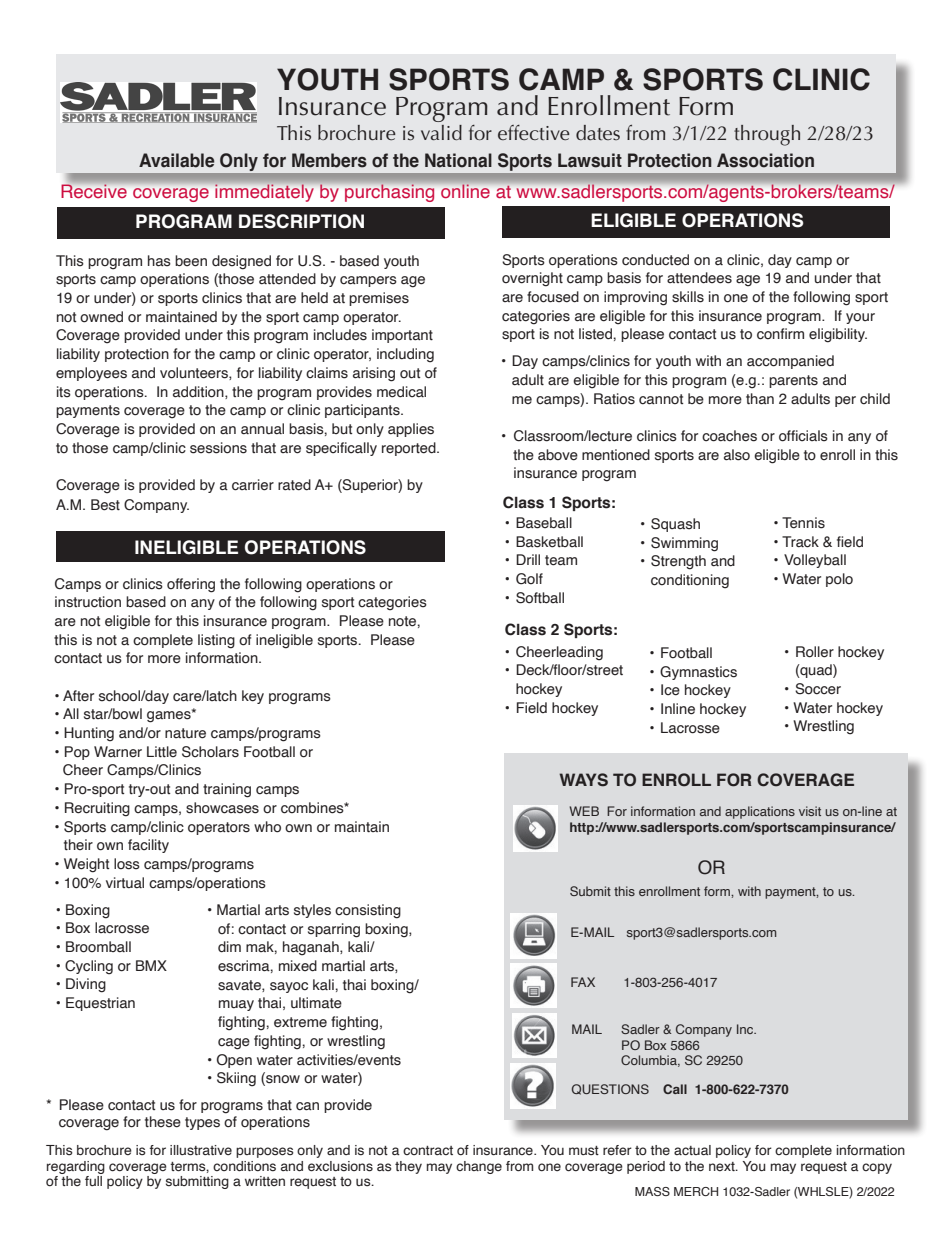  I want to click on illustrative, so click(201, 1150).
